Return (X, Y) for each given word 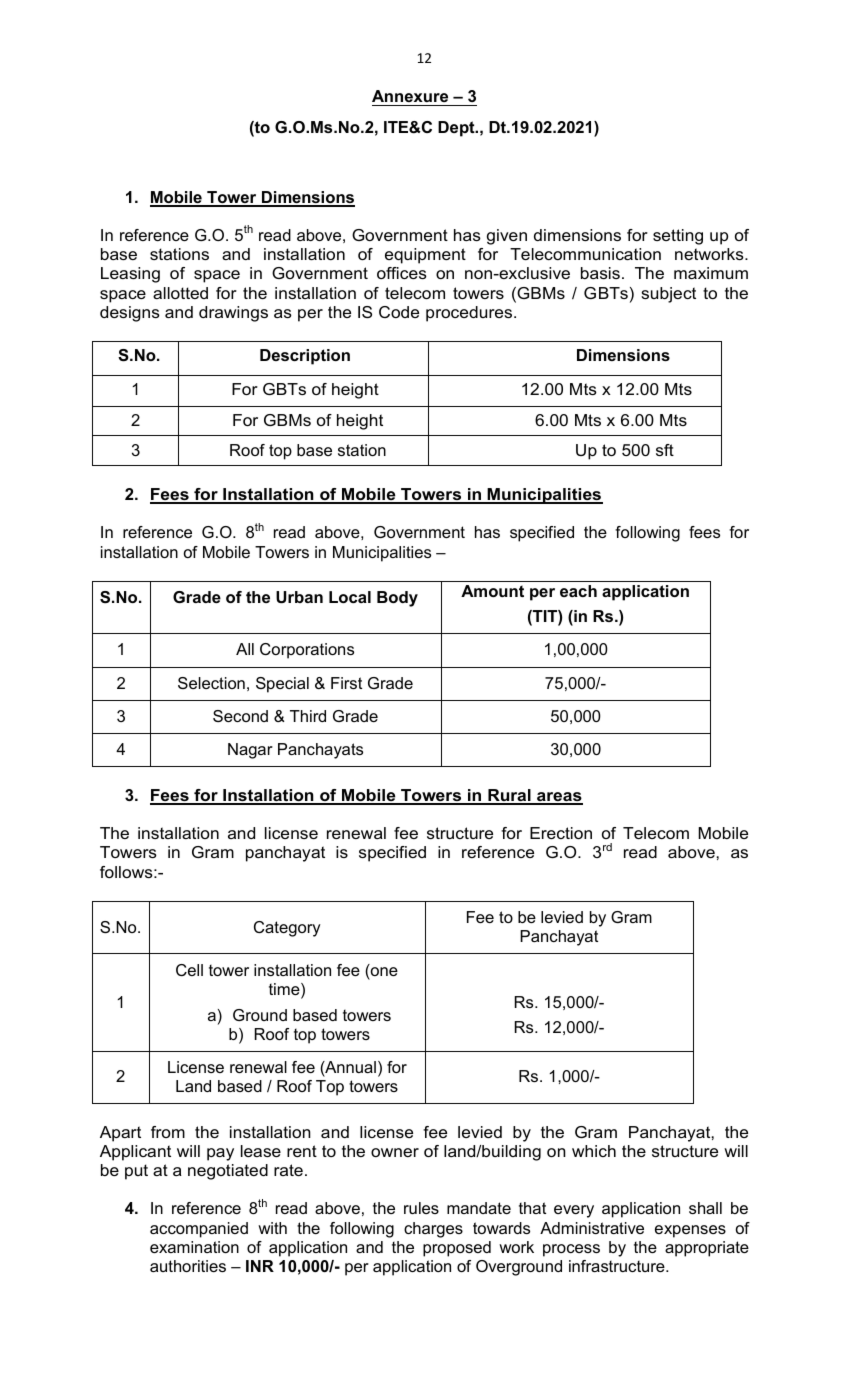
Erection (561, 833)
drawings (233, 314)
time (285, 990)
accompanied (199, 1230)
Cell (189, 970)
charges (433, 1230)
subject (668, 295)
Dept (457, 129)
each (578, 591)
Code (399, 312)
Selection (211, 683)
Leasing (130, 275)
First (346, 683)
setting (678, 237)
